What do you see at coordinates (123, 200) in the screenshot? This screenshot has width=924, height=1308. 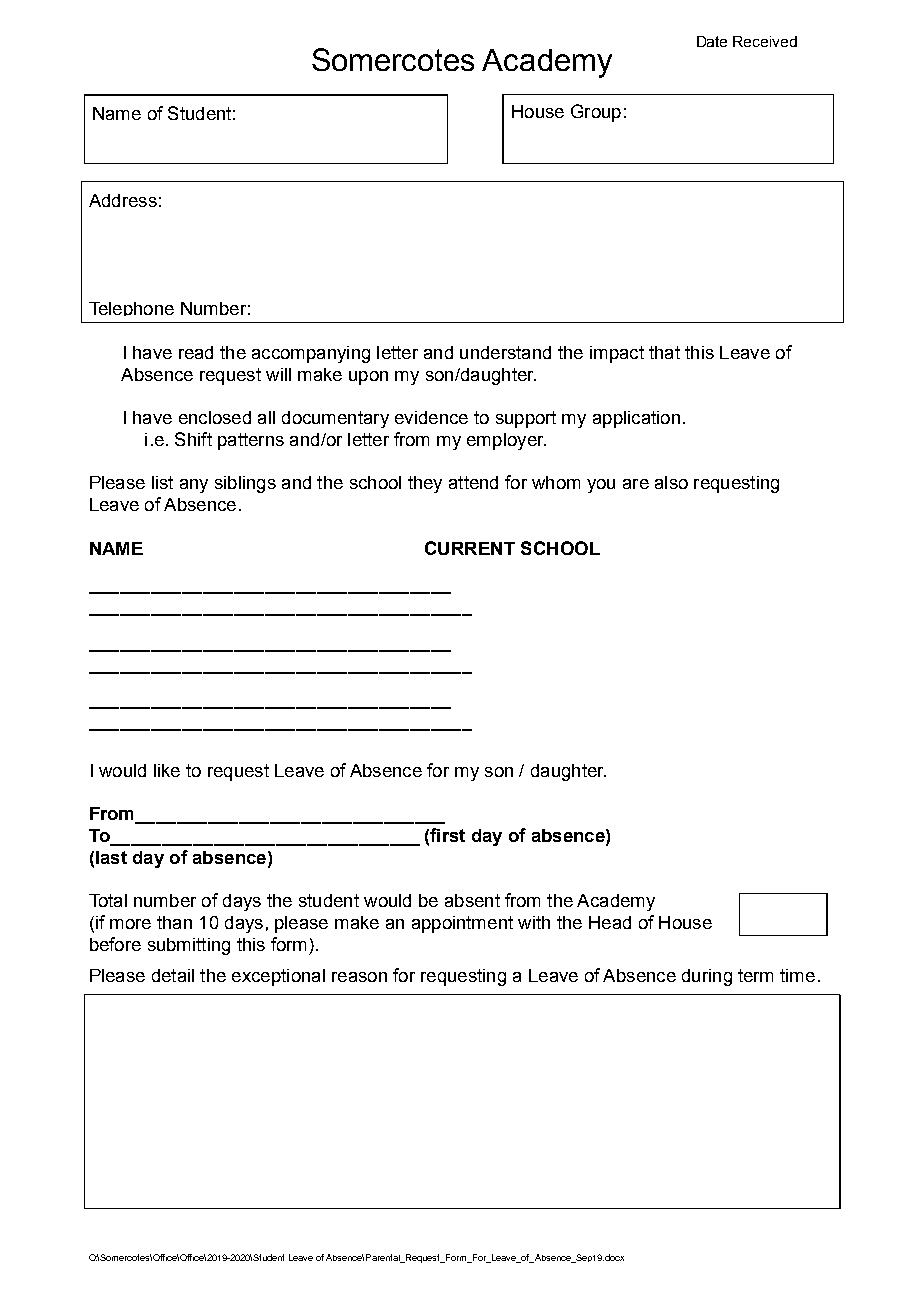 I see `Address` at bounding box center [123, 200].
